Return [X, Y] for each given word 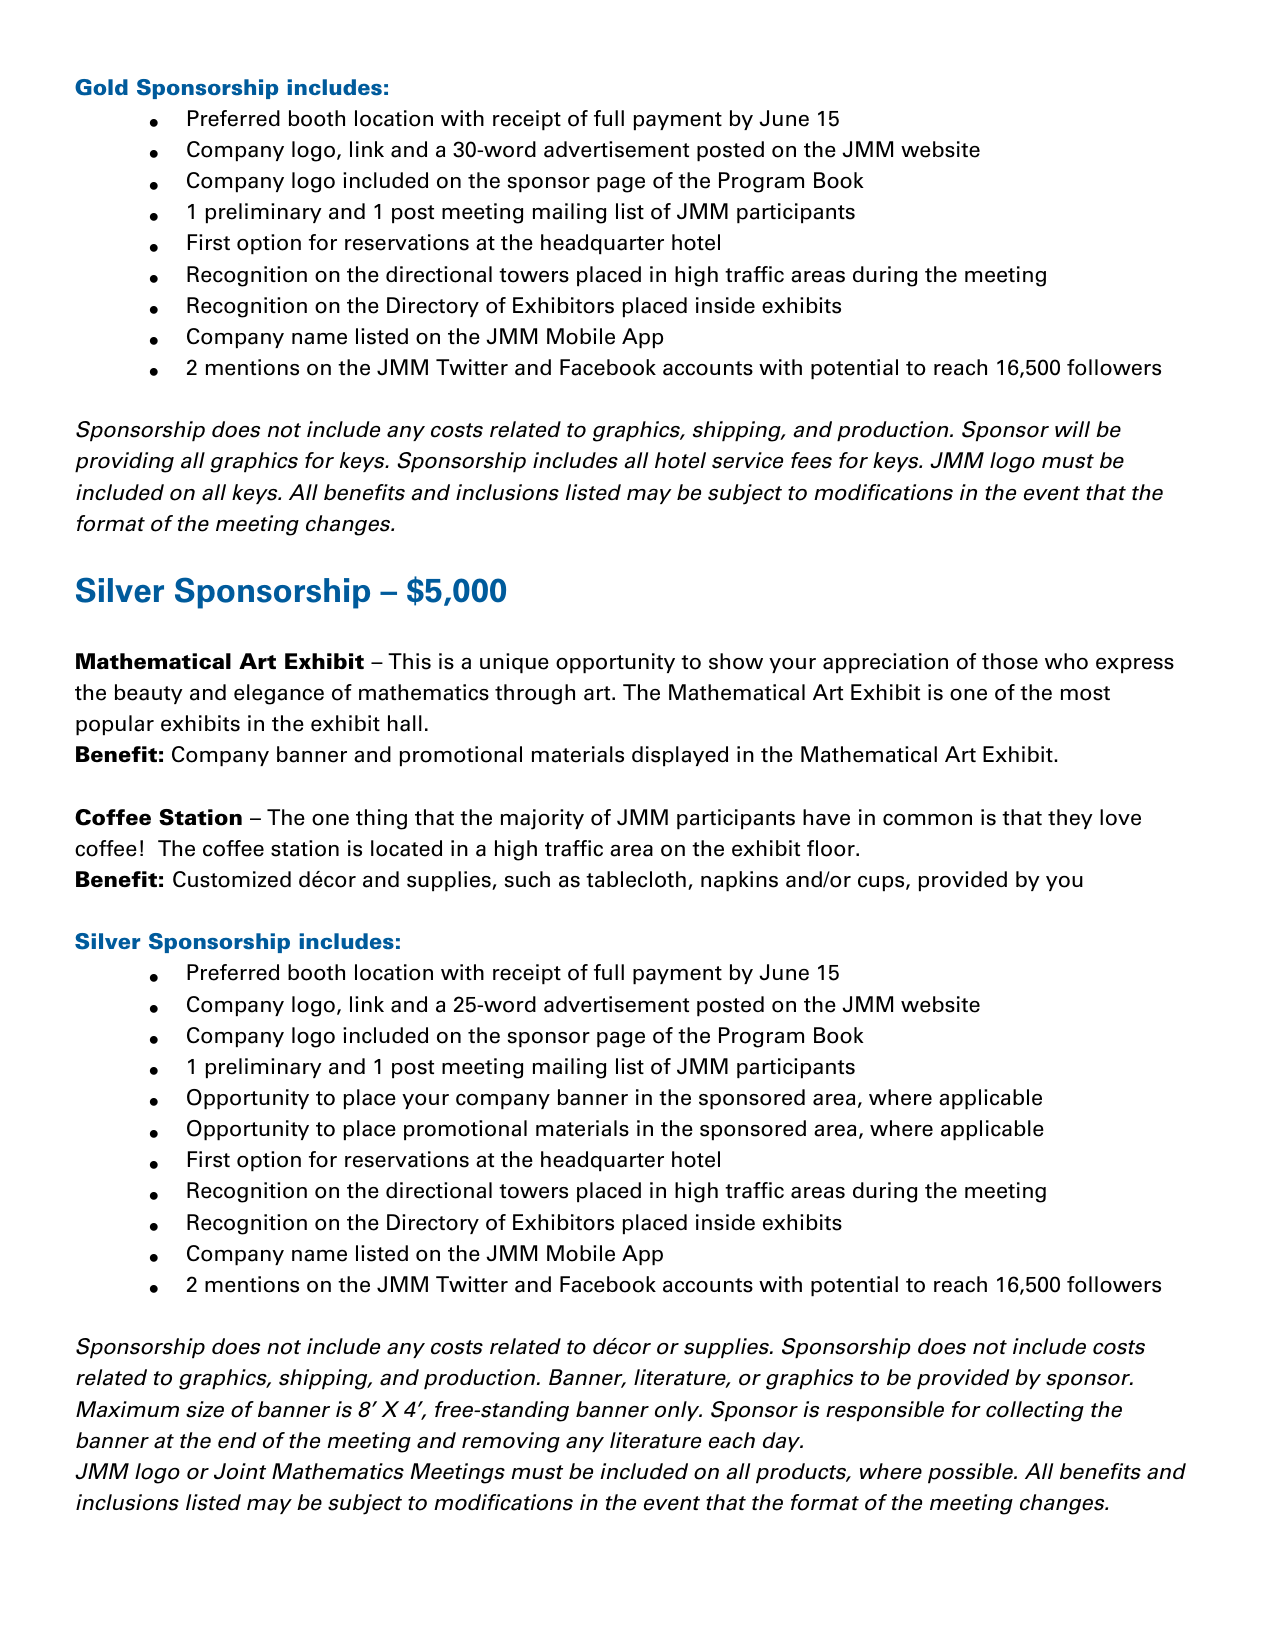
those [1010, 661]
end [237, 1440]
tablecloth [636, 879]
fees [811, 460]
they [1070, 819]
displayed [680, 756]
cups [882, 884]
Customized [232, 879]
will [1072, 429]
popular [115, 725]
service [747, 460]
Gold [101, 87]
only [678, 1411]
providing [124, 462]
